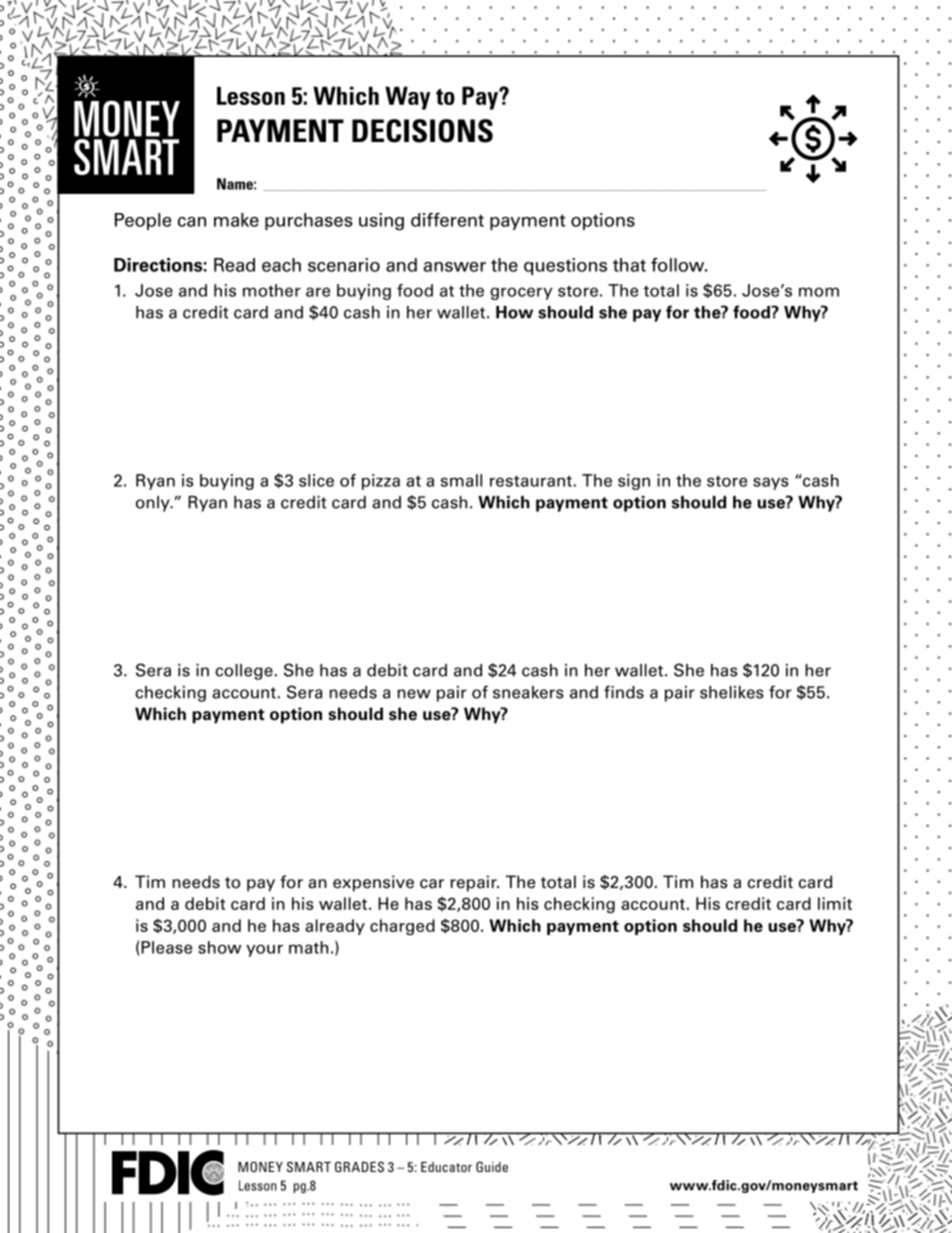 This screenshot has height=1233, width=952. Describe the element at coordinates (461, 480) in the screenshot. I see `small` at that location.
